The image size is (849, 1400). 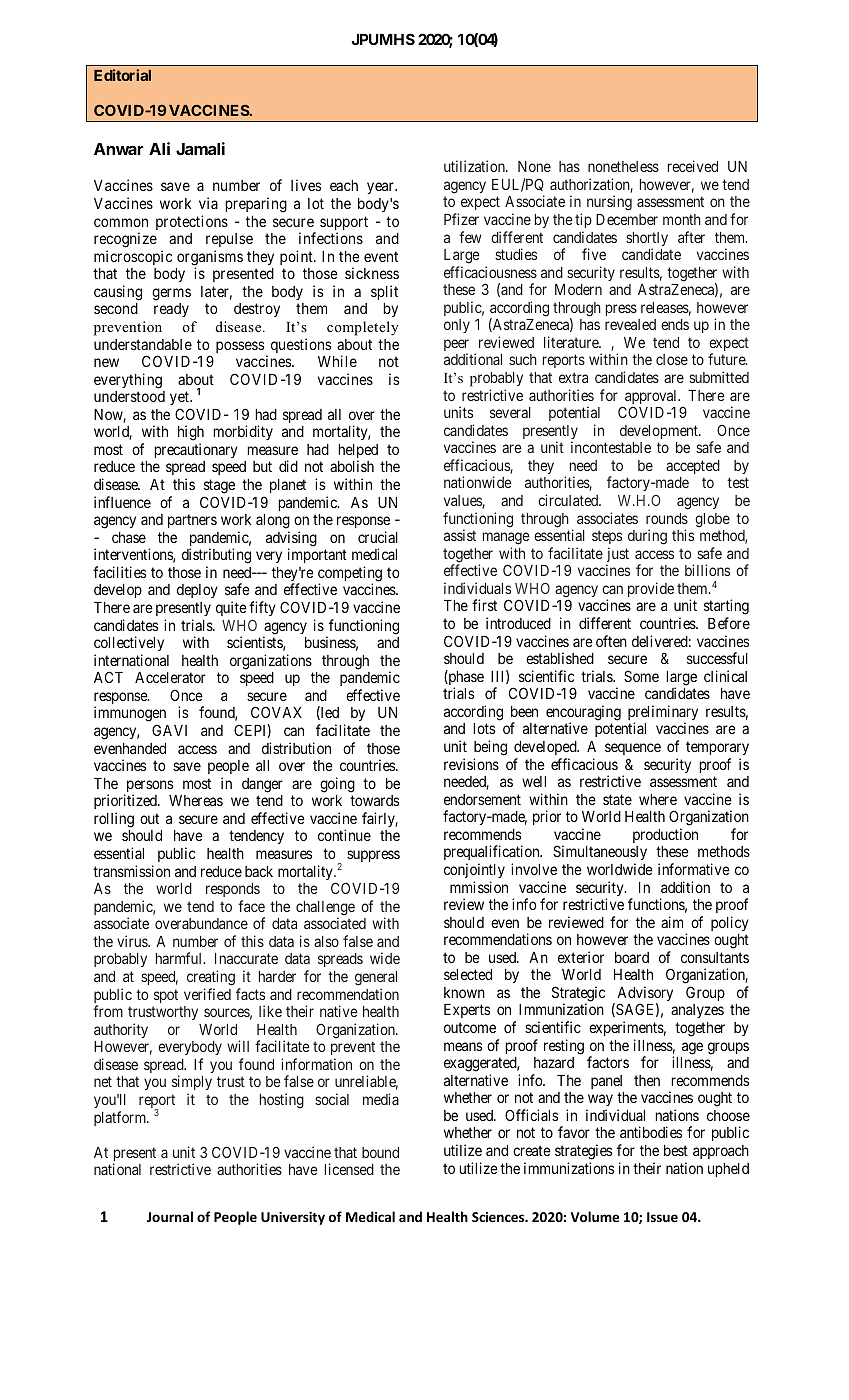 What do you see at coordinates (475, 166) in the image?
I see `utilization` at bounding box center [475, 166].
